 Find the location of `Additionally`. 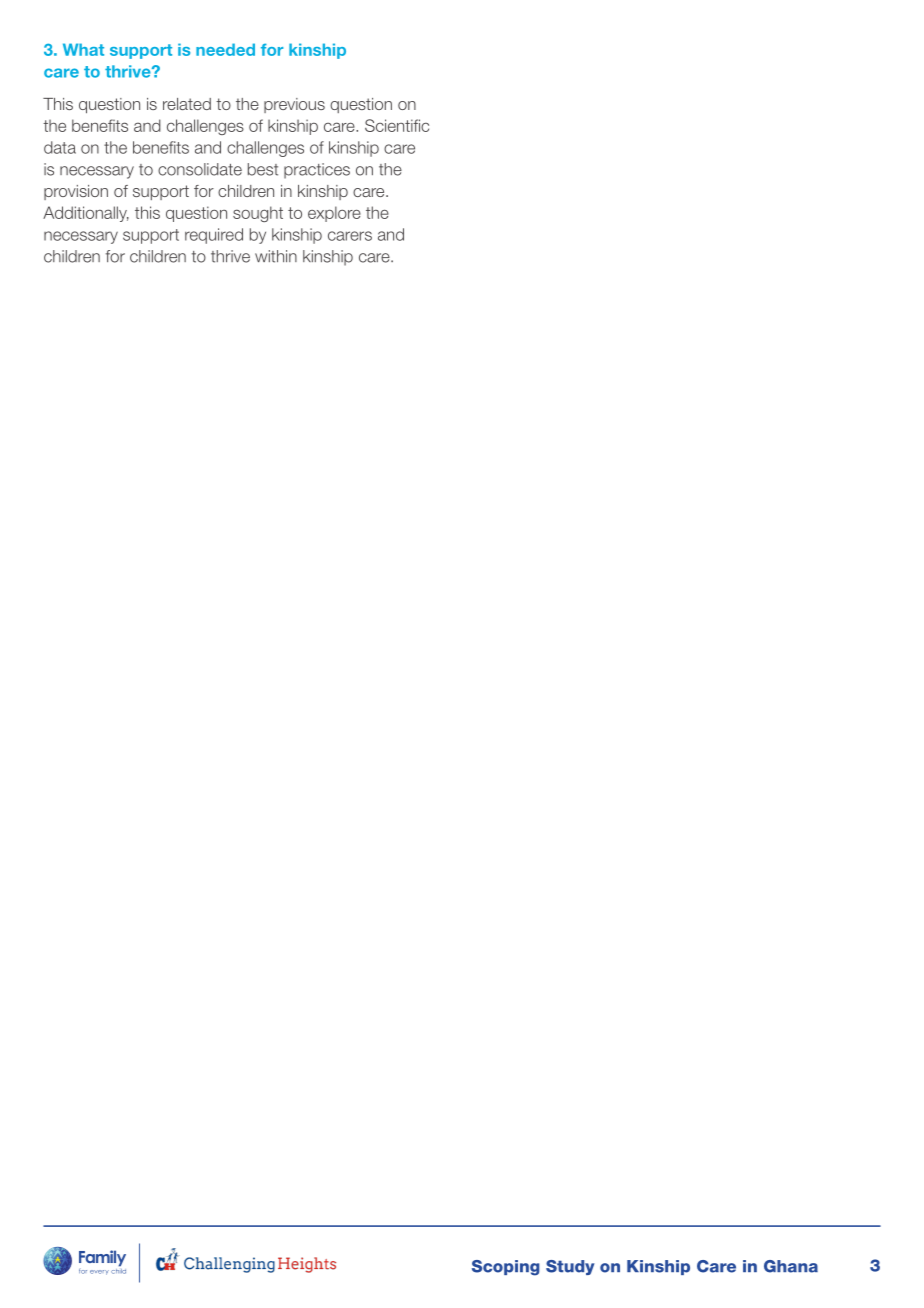

Additionally is located at coordinates (86, 214).
